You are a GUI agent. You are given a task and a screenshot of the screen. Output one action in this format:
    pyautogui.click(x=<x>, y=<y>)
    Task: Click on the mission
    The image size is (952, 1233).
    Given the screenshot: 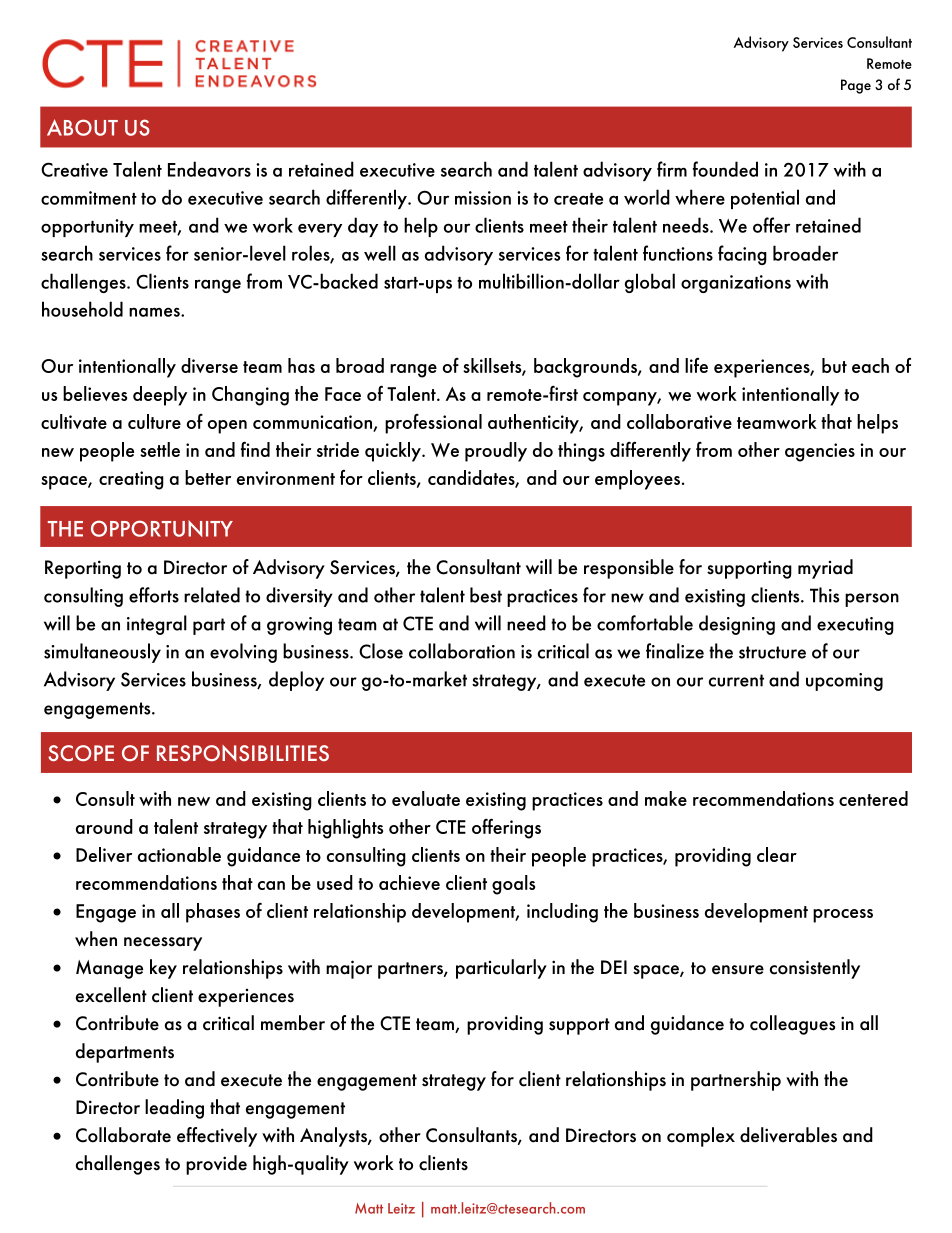 What is the action you would take?
    pyautogui.click(x=483, y=198)
